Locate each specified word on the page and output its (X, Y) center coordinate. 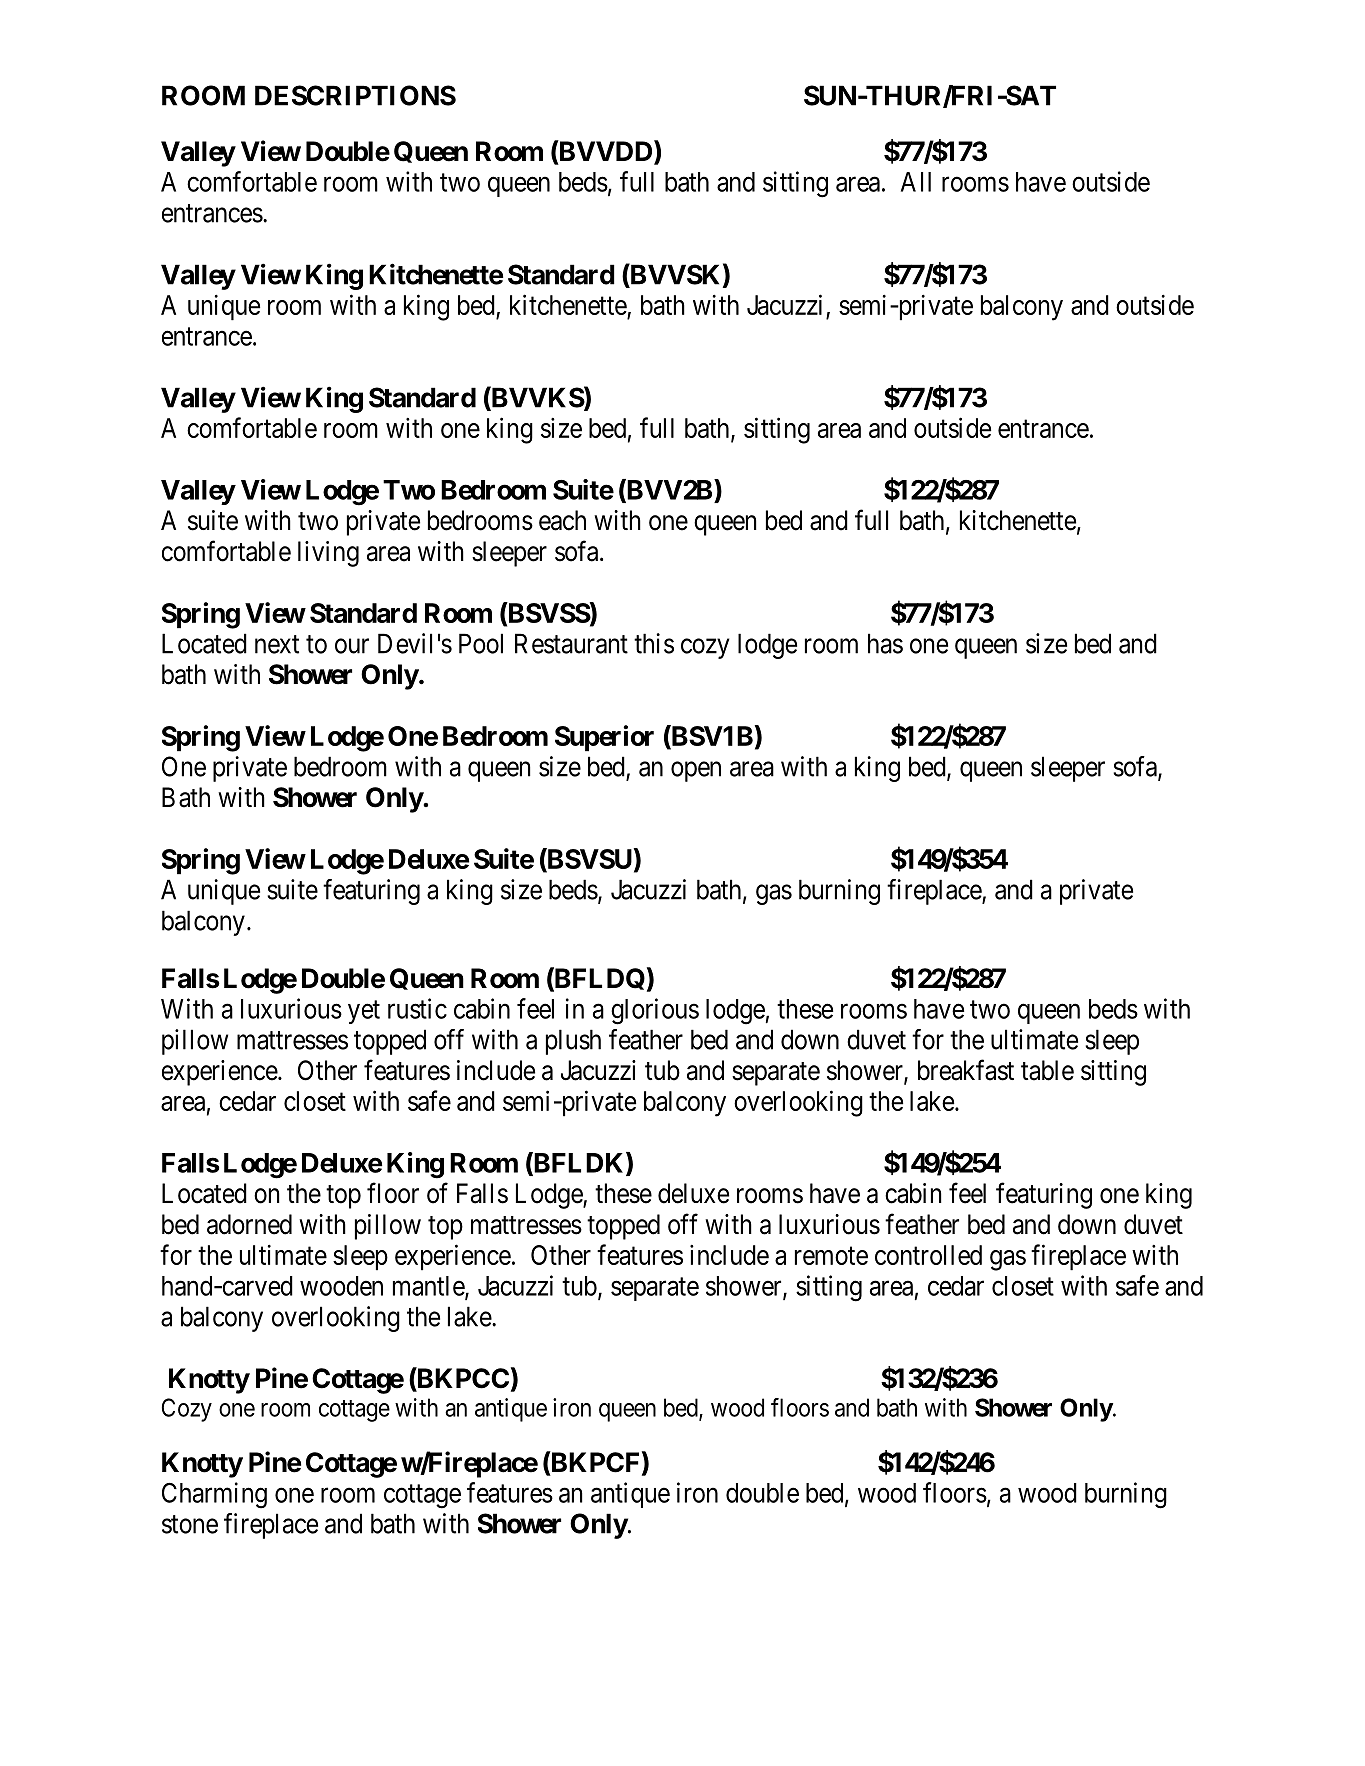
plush (573, 1042)
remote (831, 1256)
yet (364, 1012)
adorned (249, 1224)
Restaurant (571, 643)
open (696, 772)
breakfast (966, 1070)
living (328, 554)
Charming (214, 1495)
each (562, 520)
